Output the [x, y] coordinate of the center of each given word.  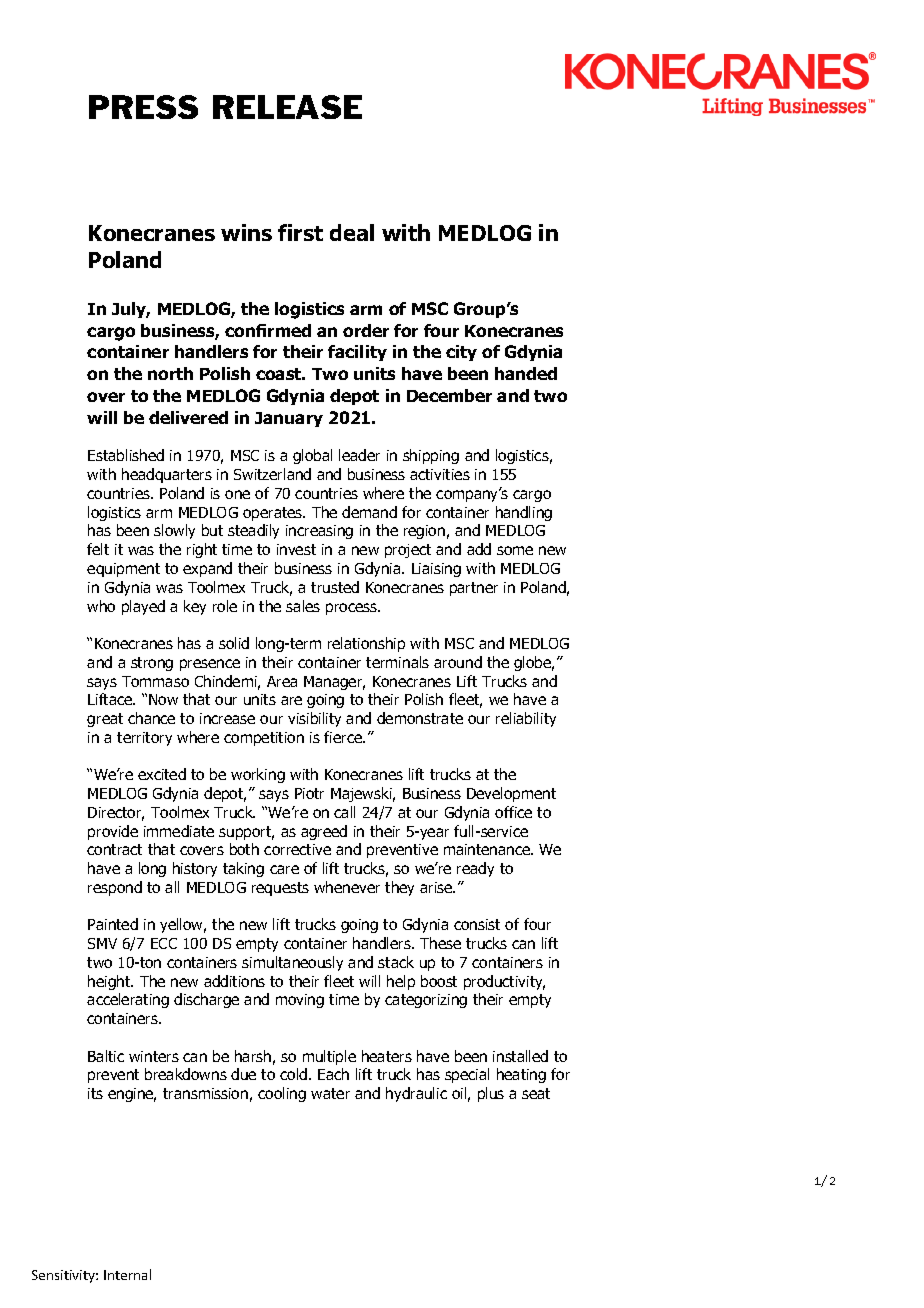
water [330, 1093]
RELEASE [287, 107]
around [458, 662]
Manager [334, 683]
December [449, 395]
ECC [164, 943]
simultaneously [292, 963]
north [170, 373]
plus [491, 1094]
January [289, 419]
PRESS [143, 107]
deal [352, 232]
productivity [504, 982]
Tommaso [155, 681]
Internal [127, 1274]
